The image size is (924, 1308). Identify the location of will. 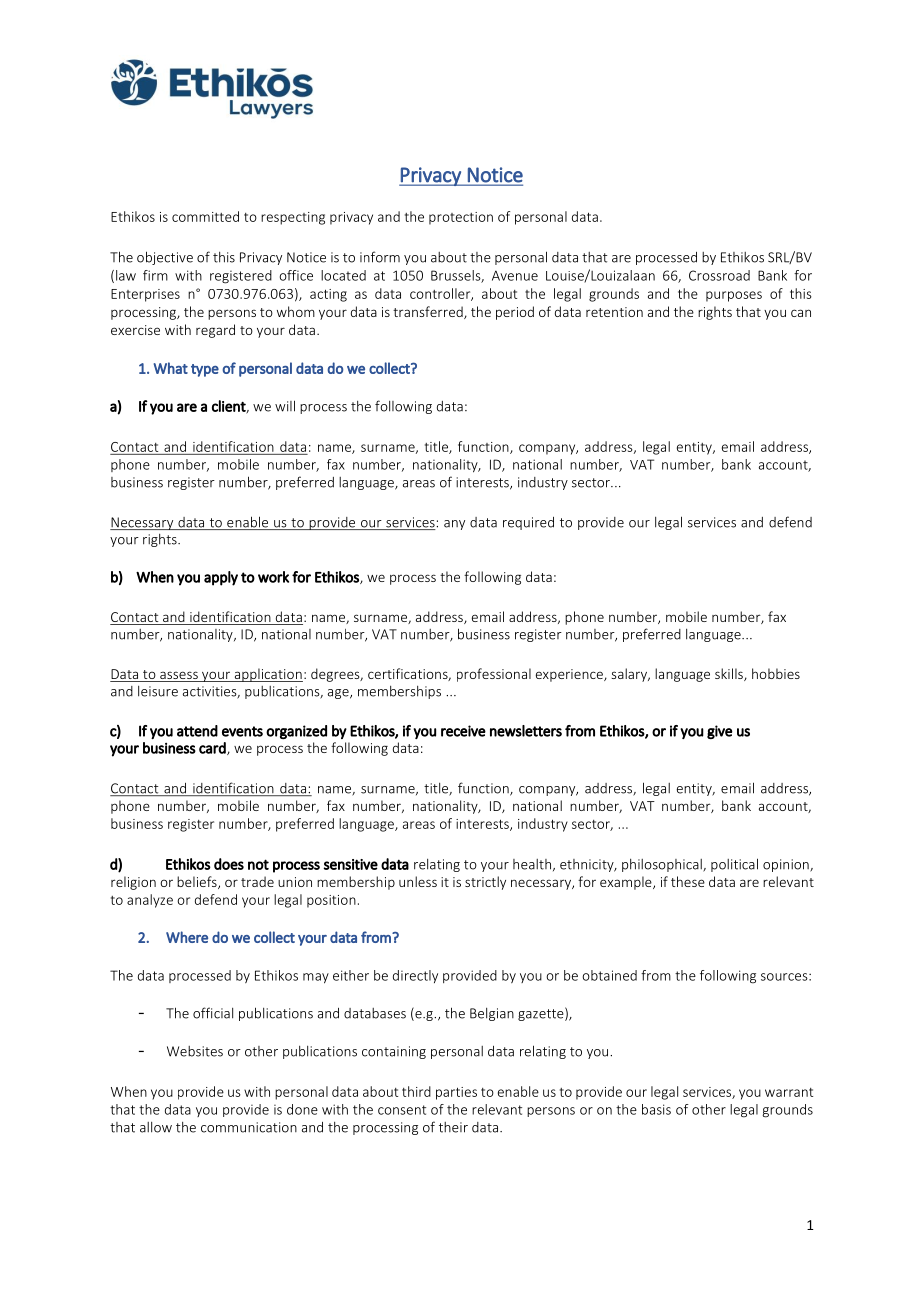
(285, 406).
